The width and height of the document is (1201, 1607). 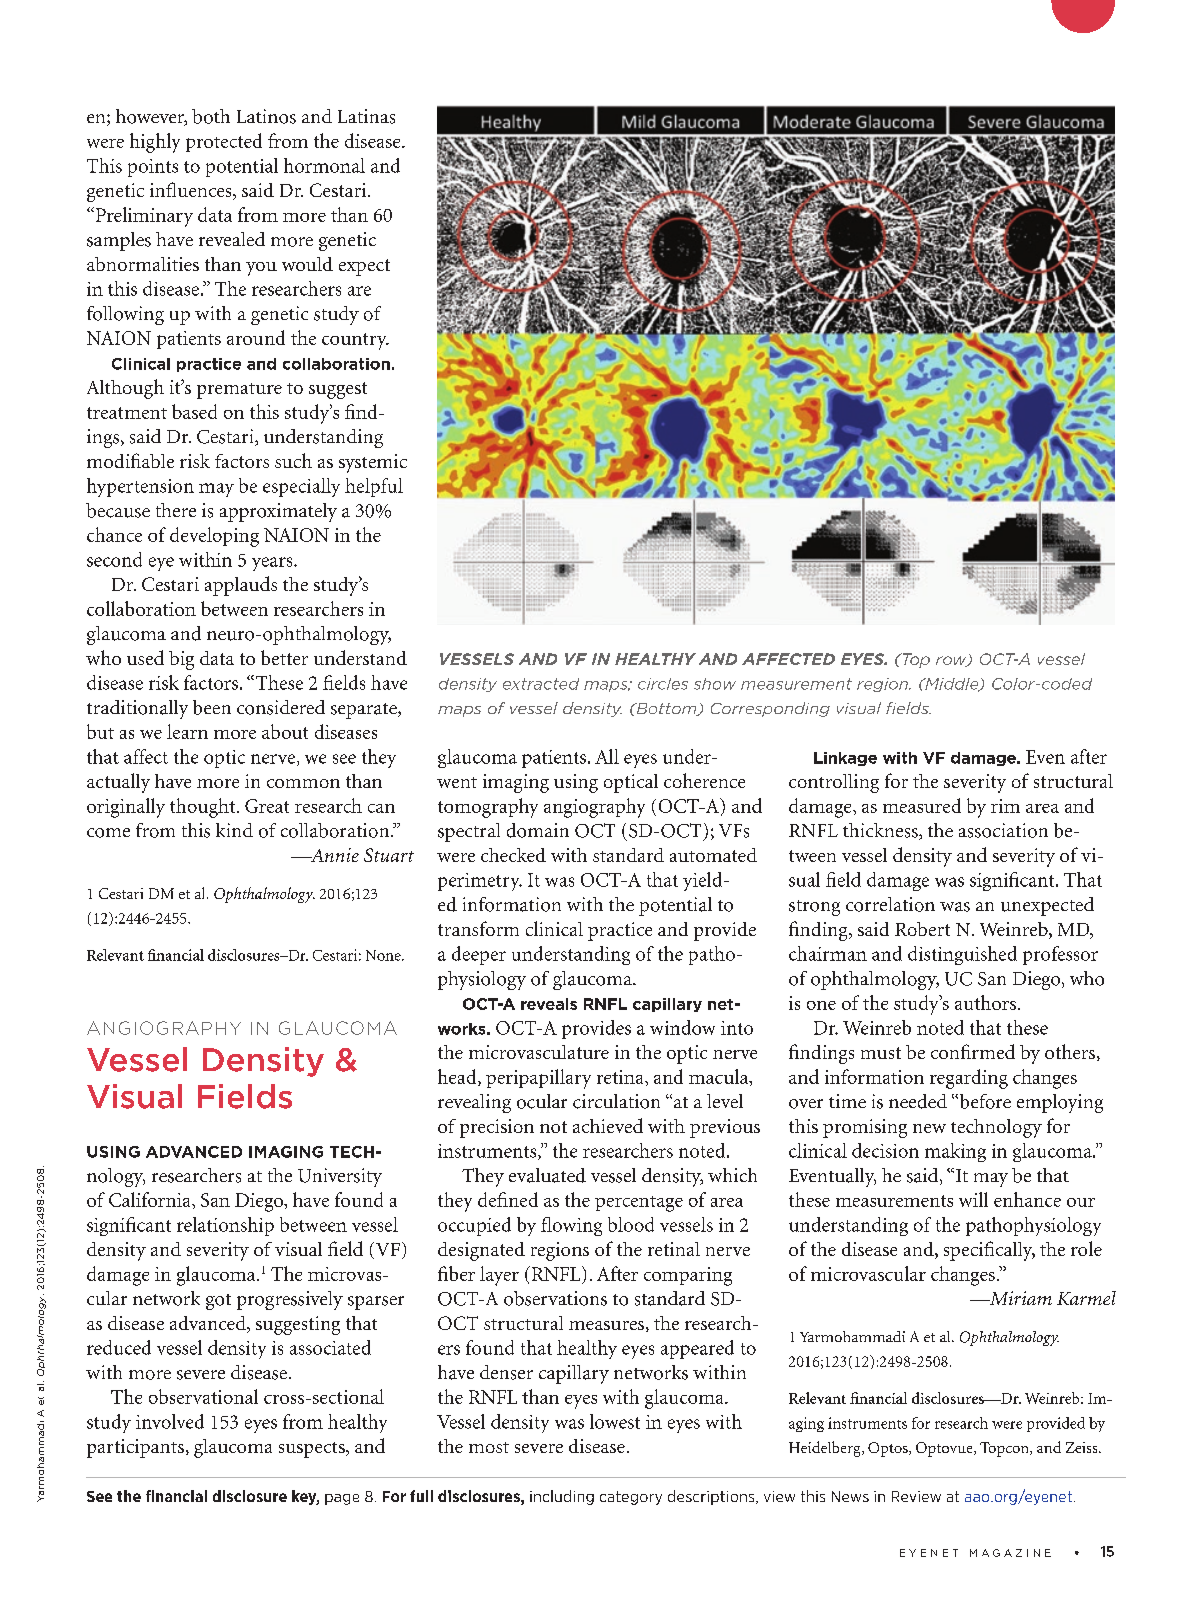 What do you see at coordinates (212, 707) in the document?
I see `been` at bounding box center [212, 707].
